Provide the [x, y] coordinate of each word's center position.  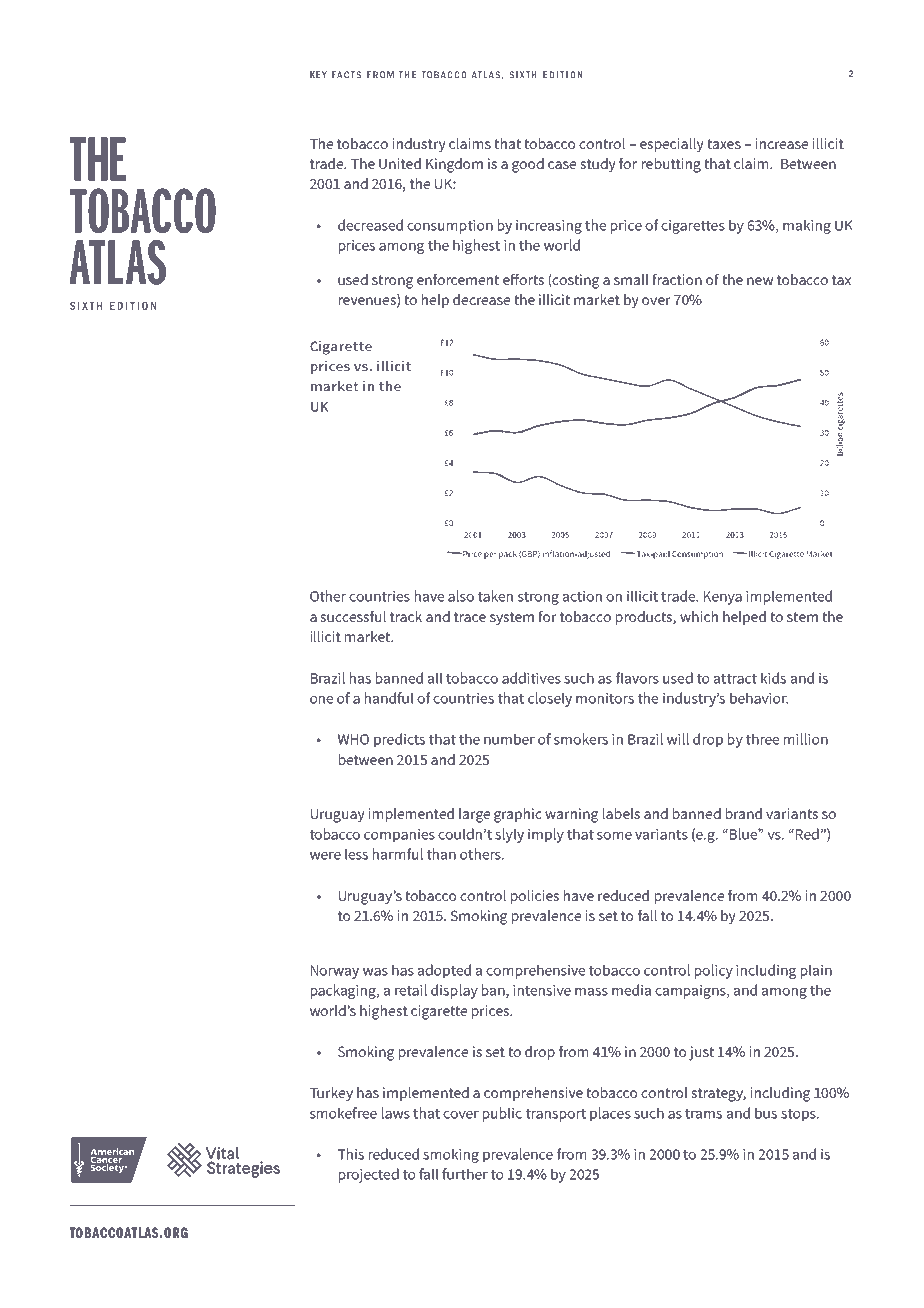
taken [495, 596]
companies [399, 836]
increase [781, 143]
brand [744, 813]
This [351, 1154]
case [562, 165]
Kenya [723, 598]
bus [766, 1113]
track [406, 616]
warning [571, 815]
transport [556, 1115]
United [400, 163]
